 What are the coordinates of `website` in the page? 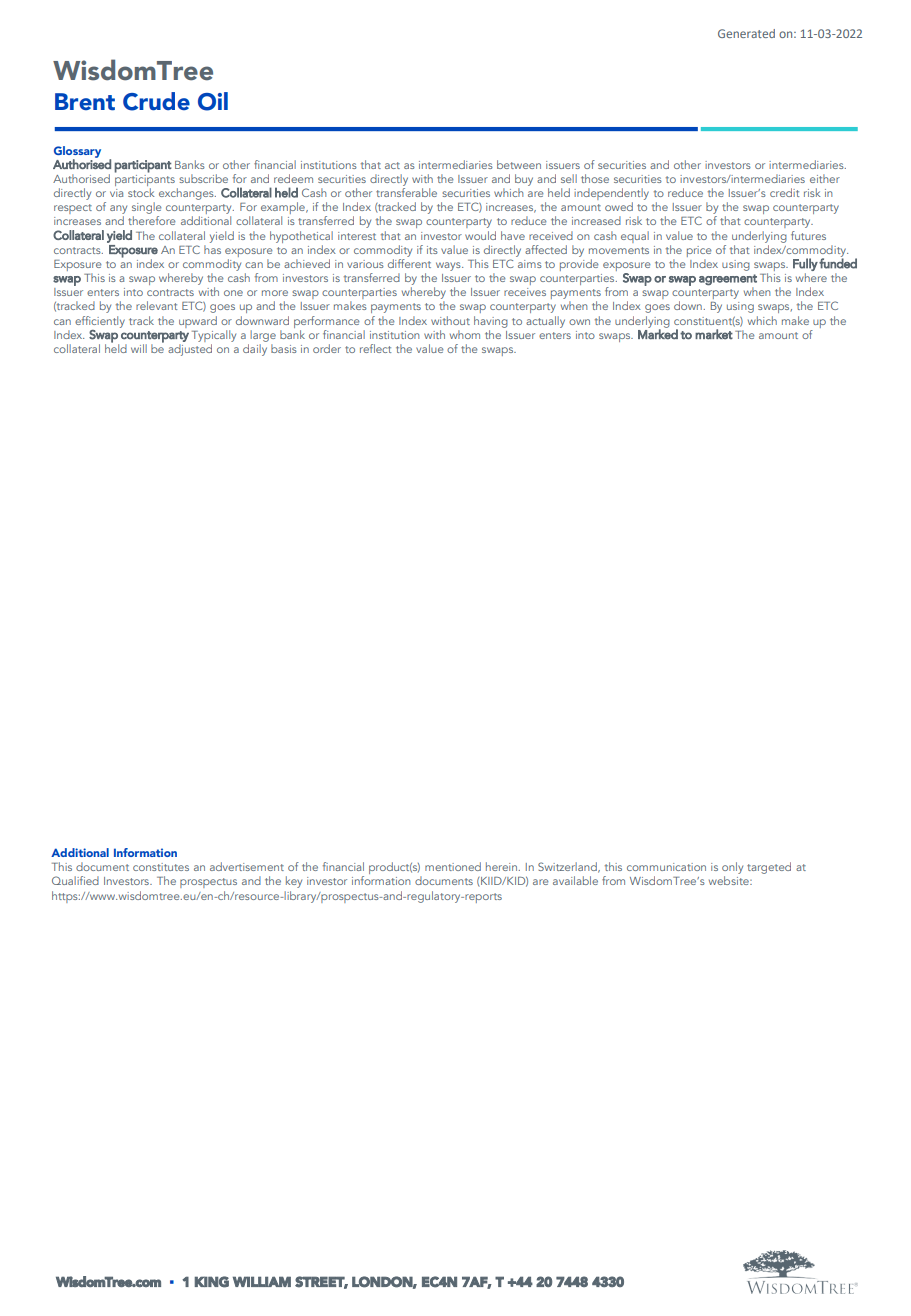 It's located at (730, 880).
